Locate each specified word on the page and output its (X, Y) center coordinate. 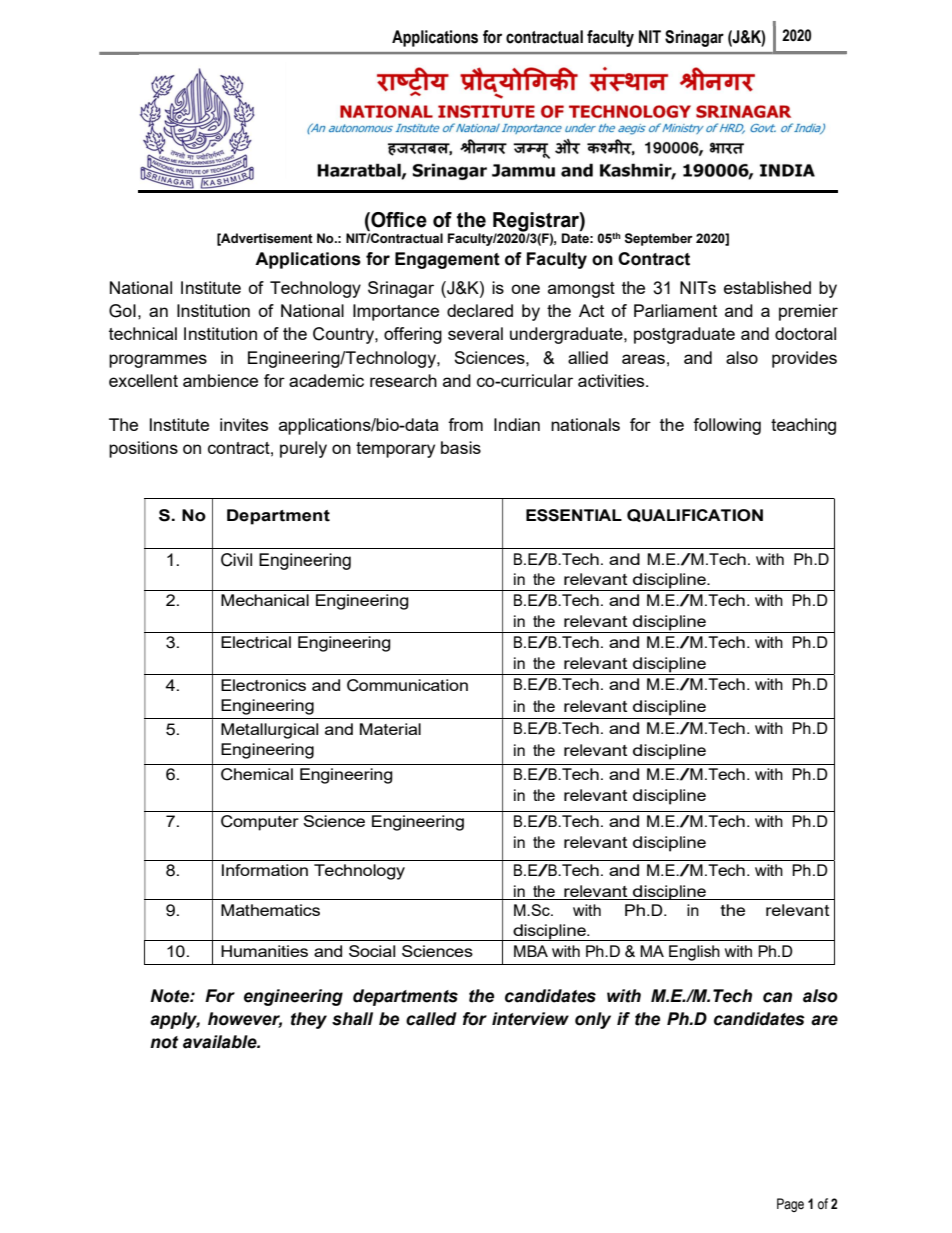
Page (790, 1205)
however (245, 1019)
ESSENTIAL (574, 515)
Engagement (447, 260)
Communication (407, 685)
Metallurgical (269, 731)
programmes (158, 361)
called (431, 1019)
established (767, 287)
